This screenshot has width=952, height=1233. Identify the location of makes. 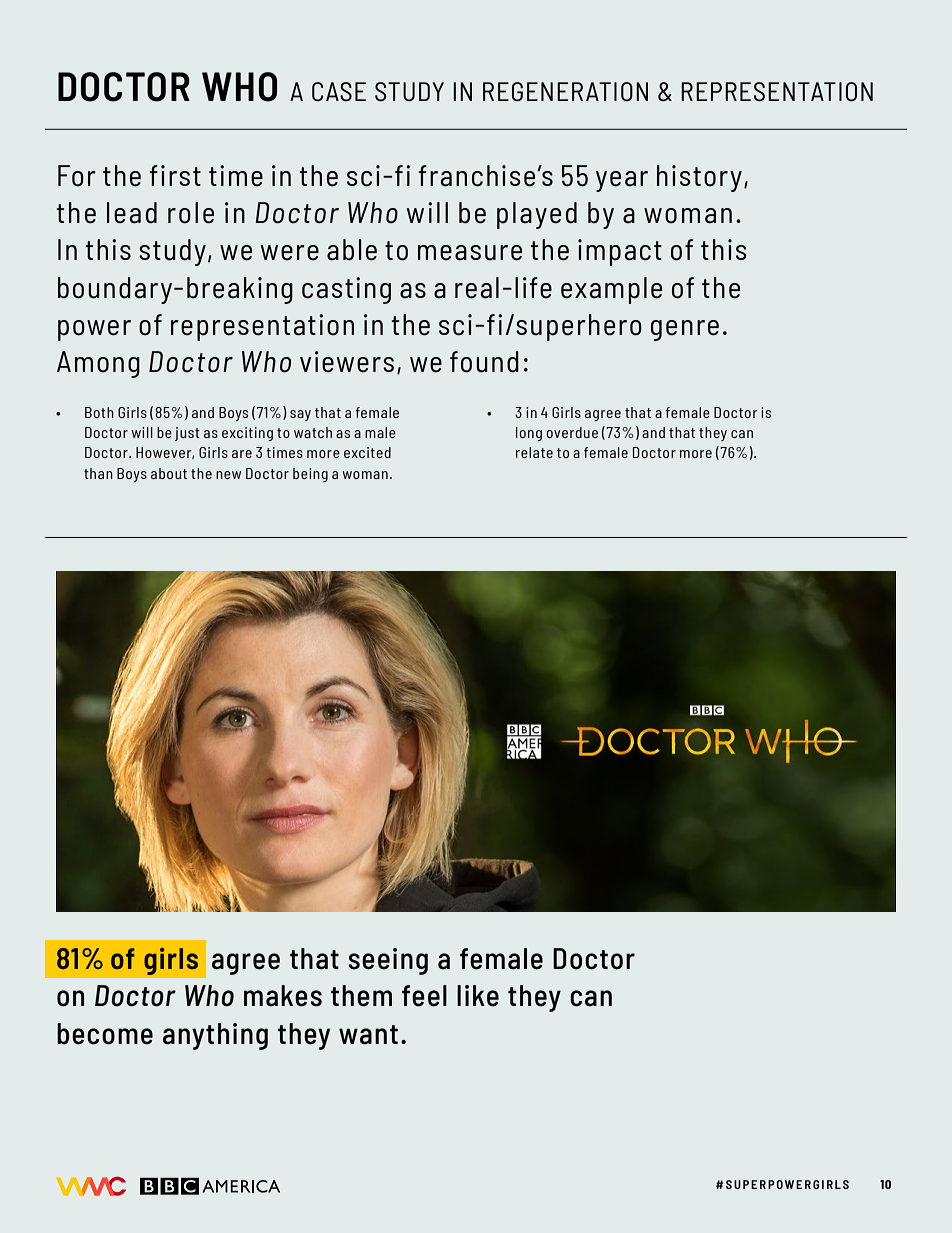
(283, 996).
